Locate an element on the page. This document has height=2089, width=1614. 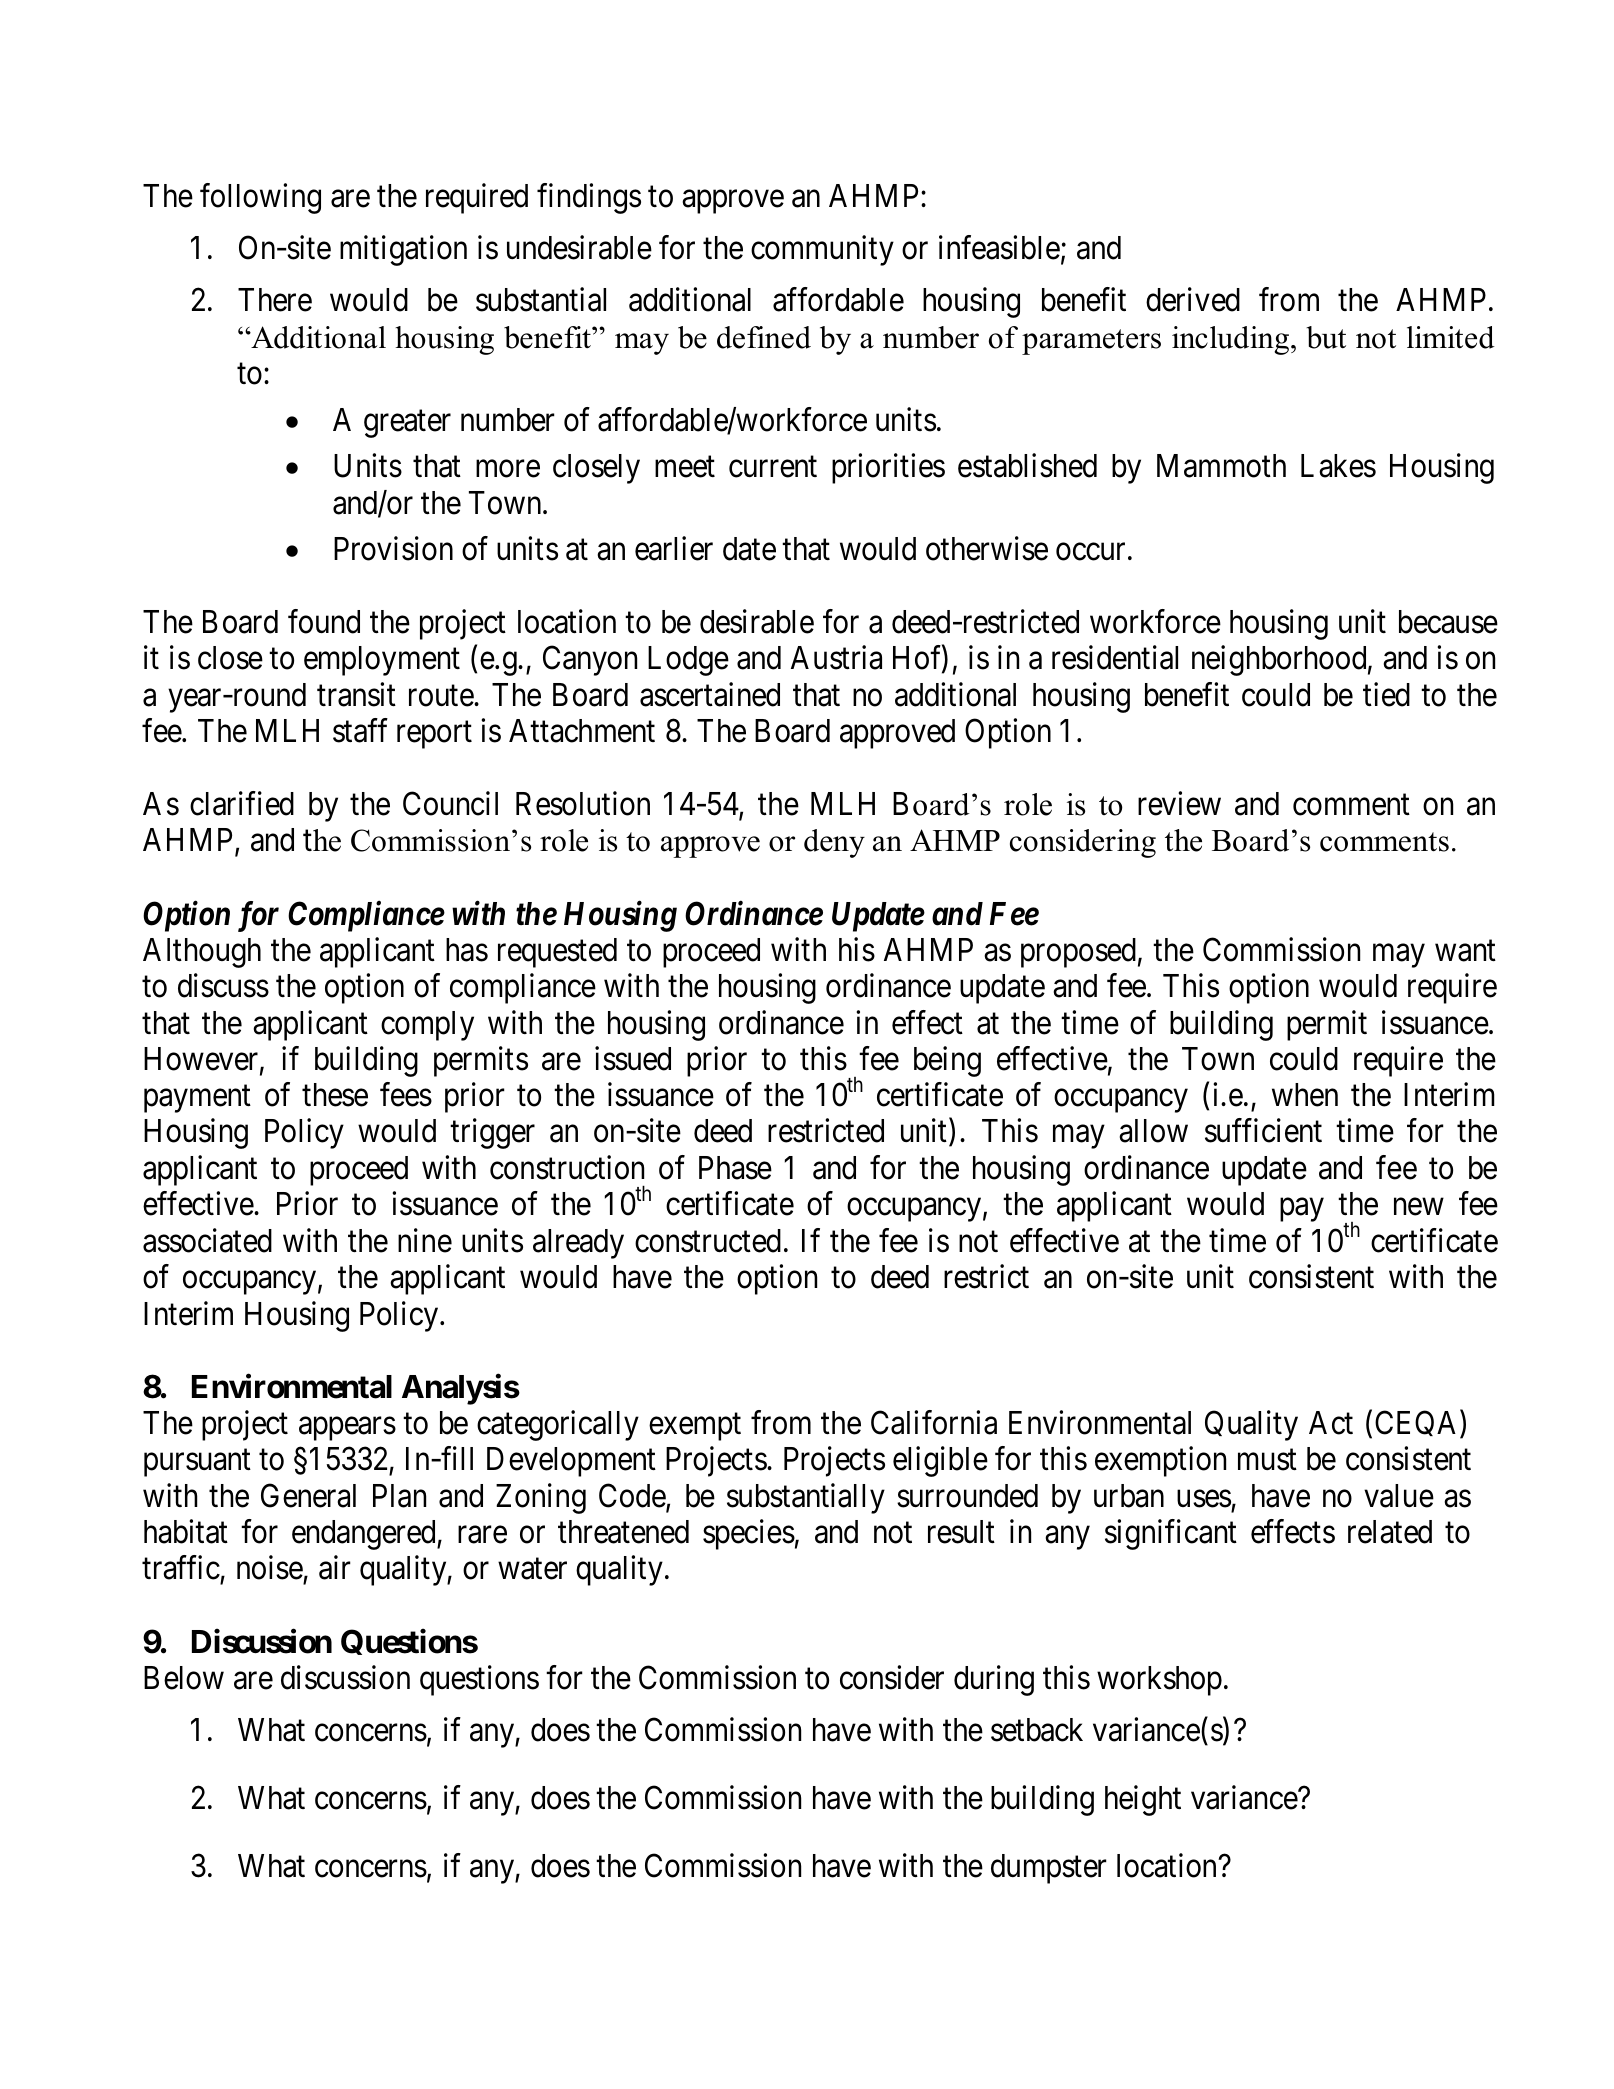
found is located at coordinates (324, 622).
